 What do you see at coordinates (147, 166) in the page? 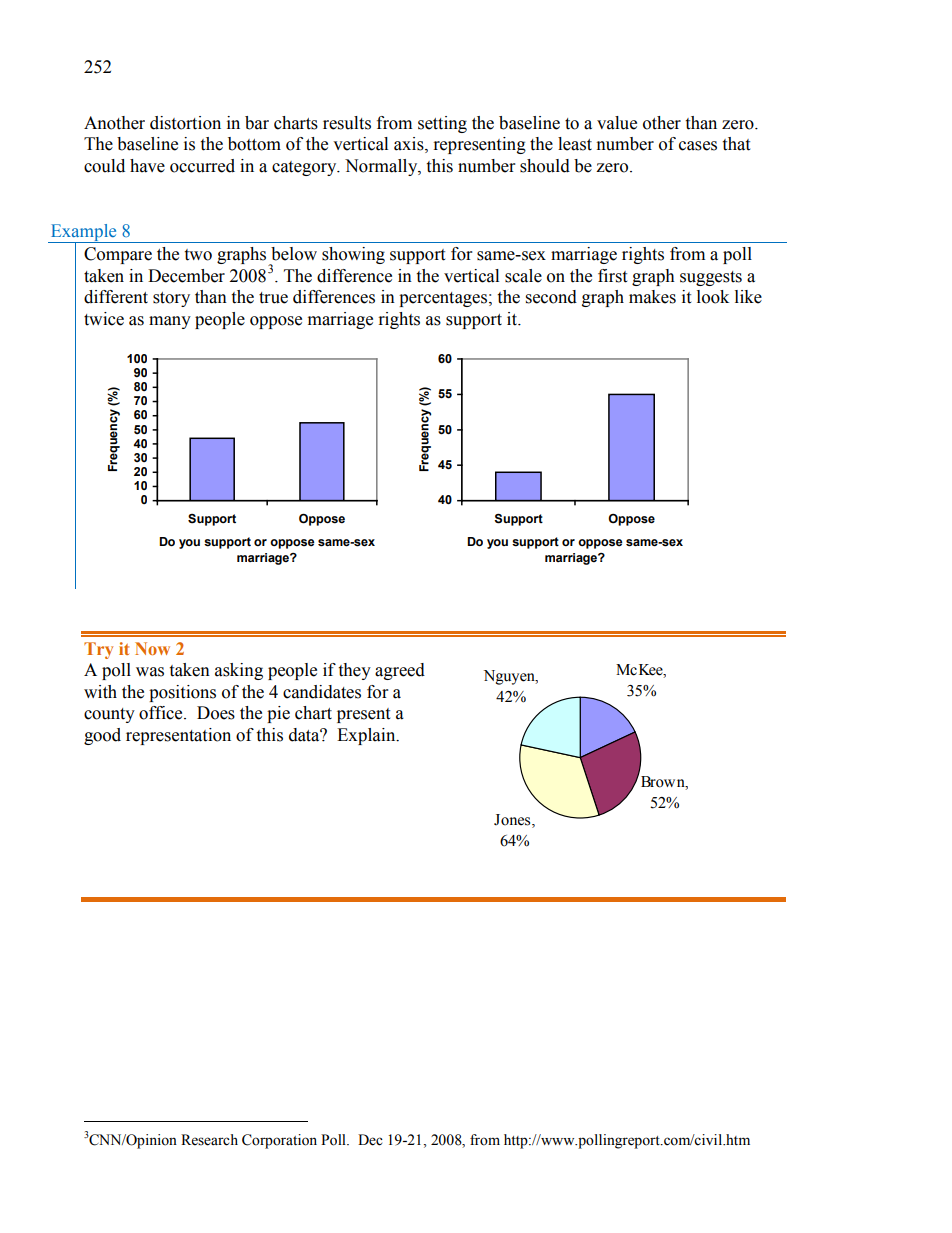
I see `have` at bounding box center [147, 166].
